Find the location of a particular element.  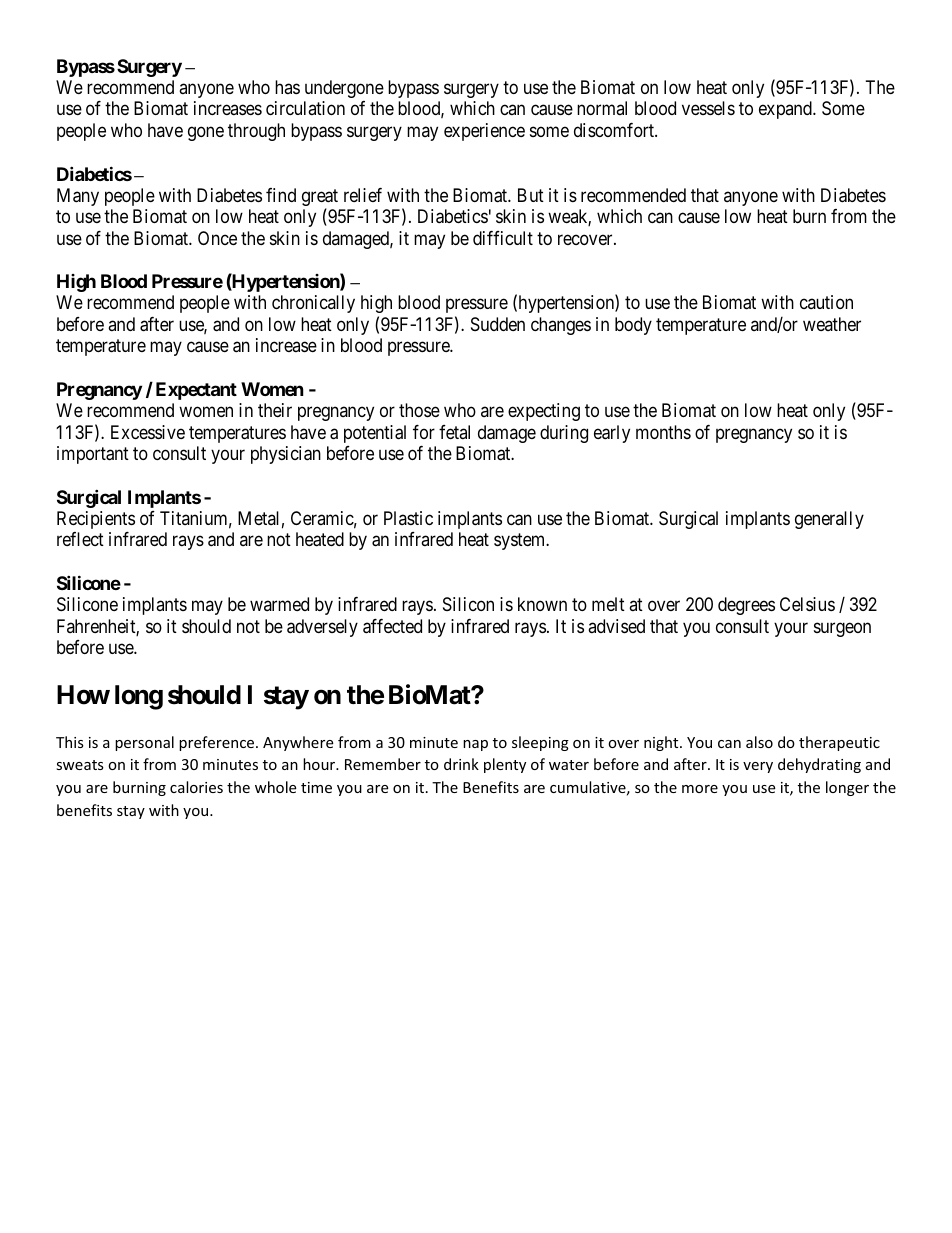

experience is located at coordinates (484, 132).
